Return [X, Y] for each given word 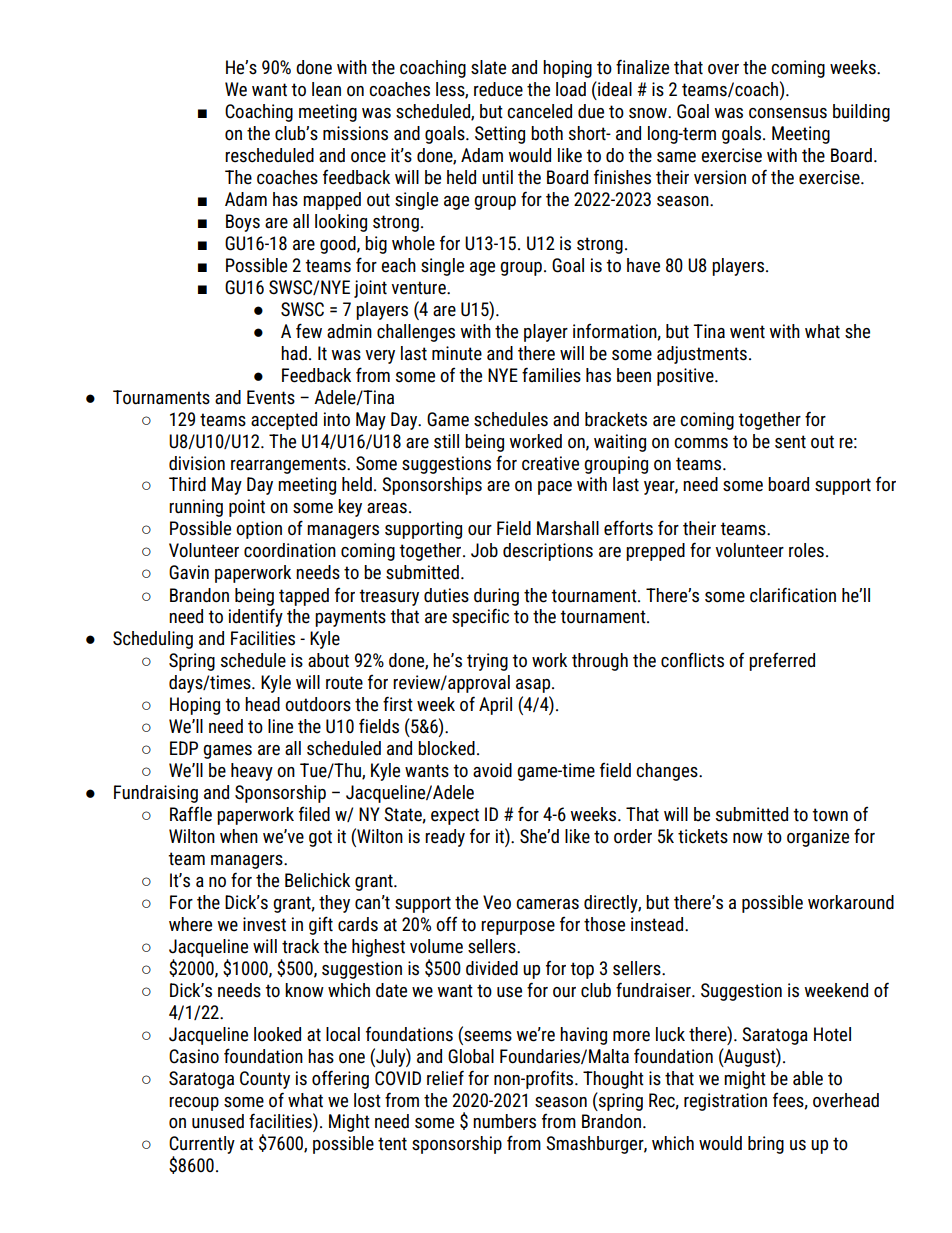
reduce [498, 89]
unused [218, 1121]
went [747, 332]
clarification [793, 595]
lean [326, 89]
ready [445, 838]
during [496, 597]
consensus [788, 113]
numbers [504, 1121]
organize [818, 838]
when [239, 836]
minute [457, 353]
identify [256, 617]
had [294, 353]
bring [766, 1145]
